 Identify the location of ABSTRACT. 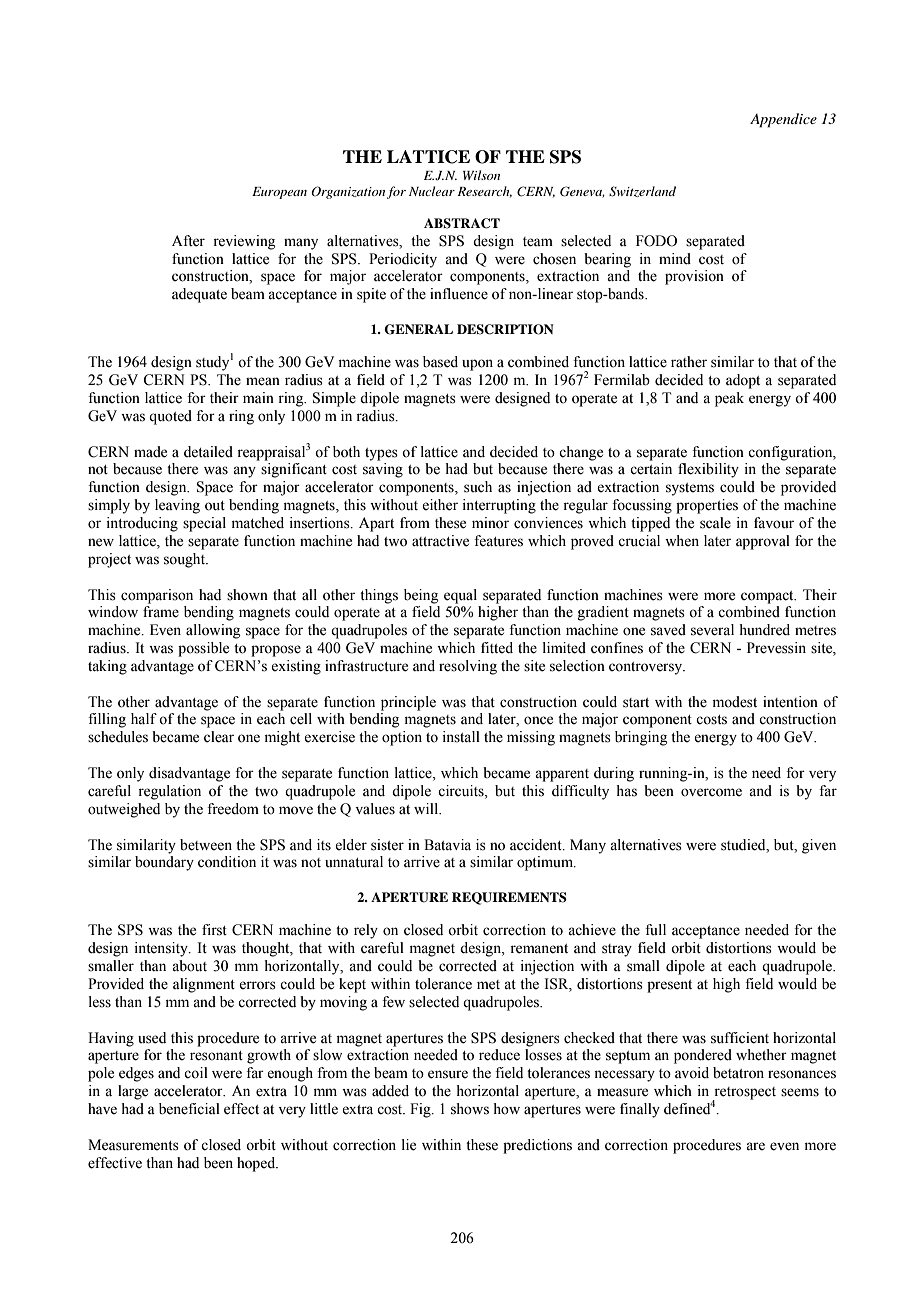
(462, 223).
